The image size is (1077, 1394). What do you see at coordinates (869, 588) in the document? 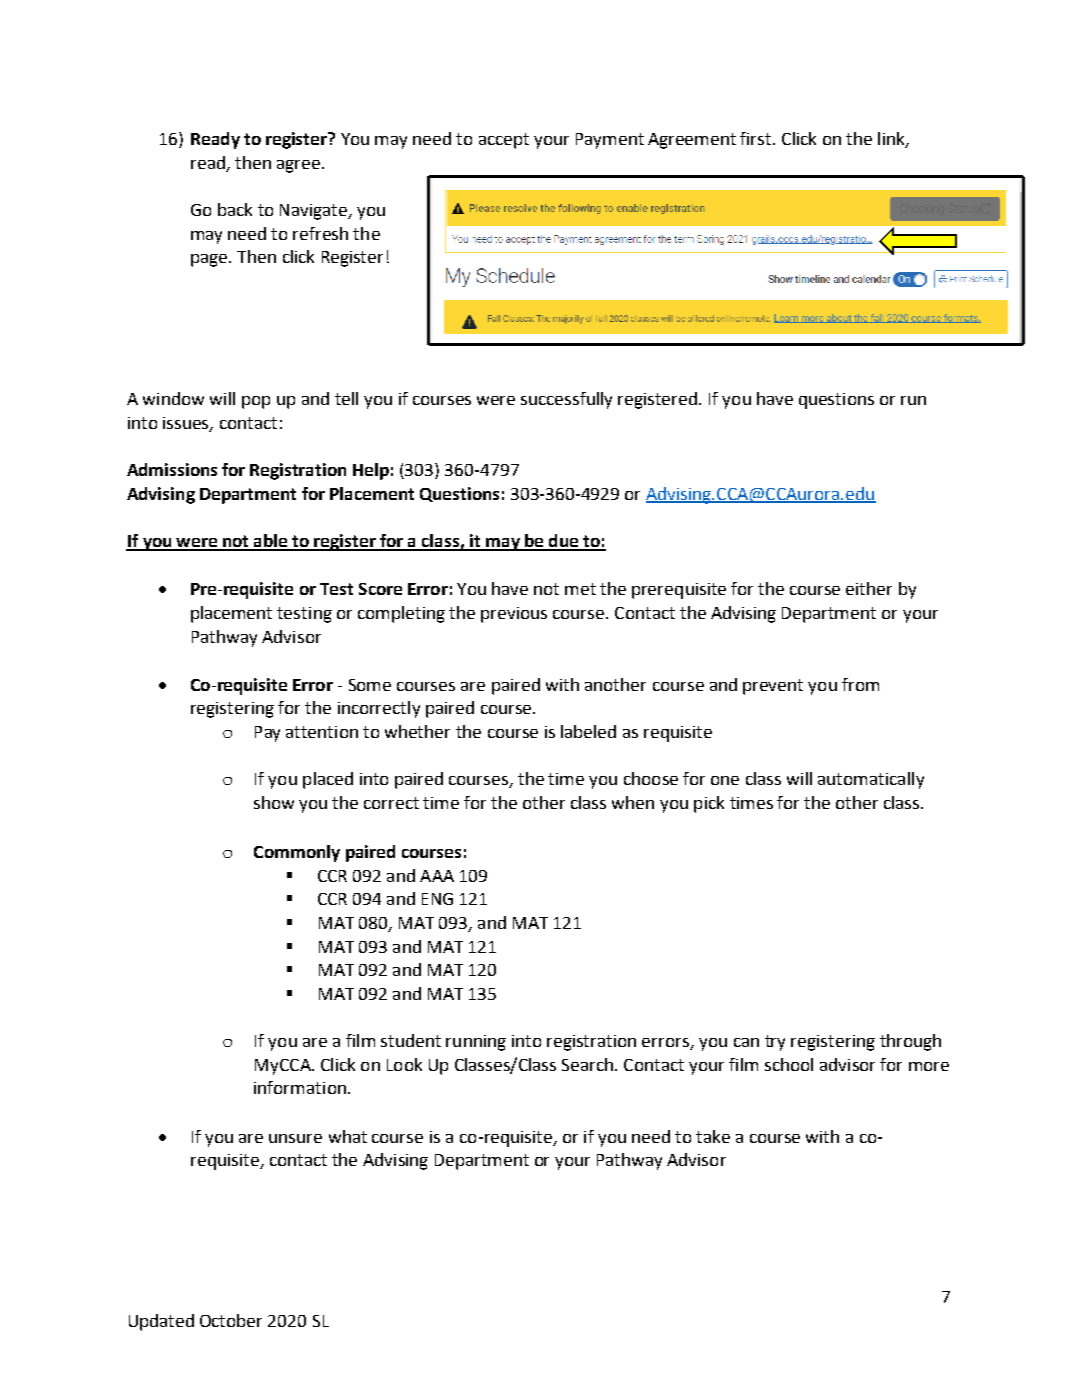
I see `either` at bounding box center [869, 588].
